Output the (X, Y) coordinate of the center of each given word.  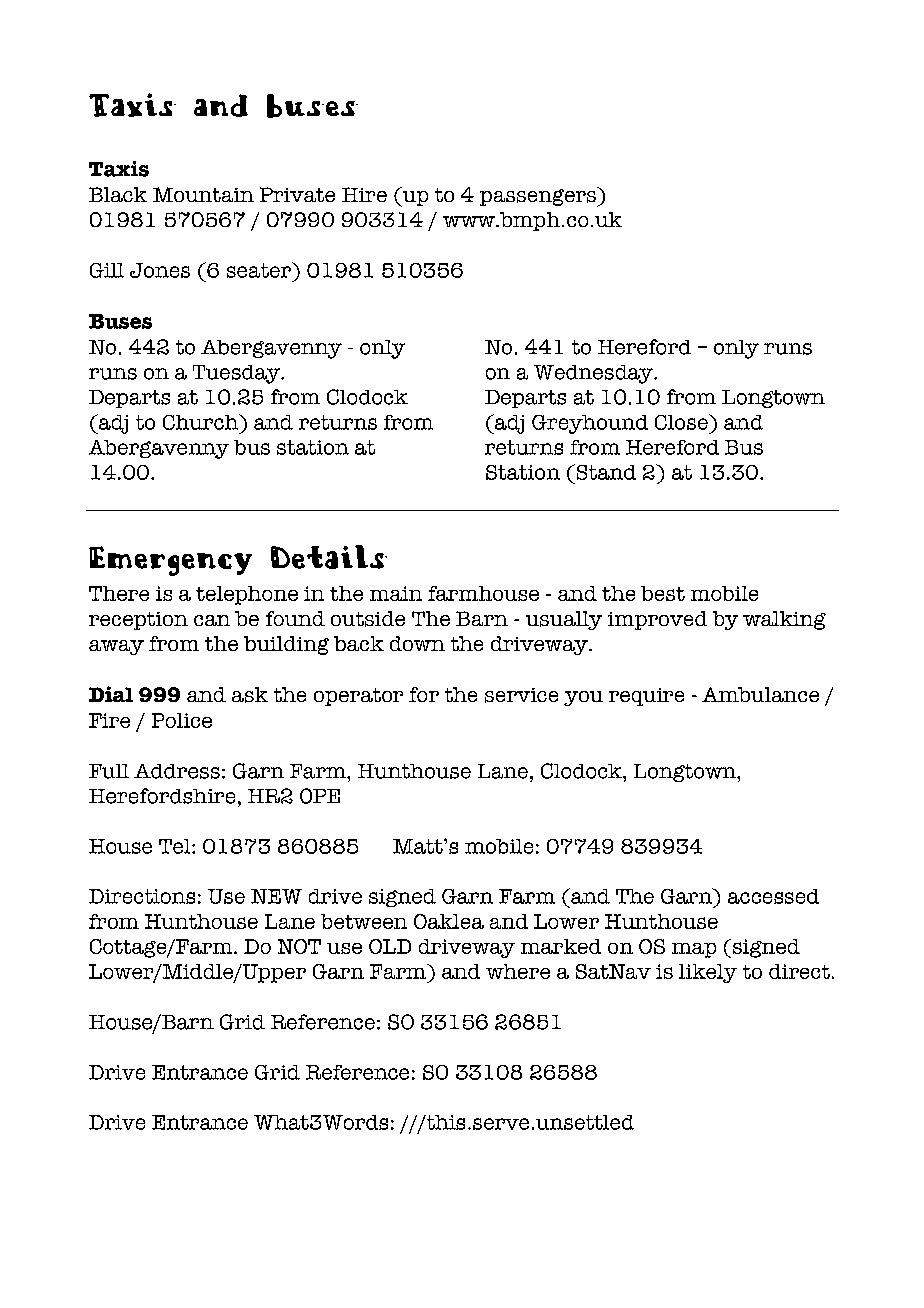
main (396, 593)
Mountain (203, 194)
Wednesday (594, 374)
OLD (390, 946)
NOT (299, 946)
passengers (539, 197)
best (663, 593)
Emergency (170, 561)
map (694, 950)
